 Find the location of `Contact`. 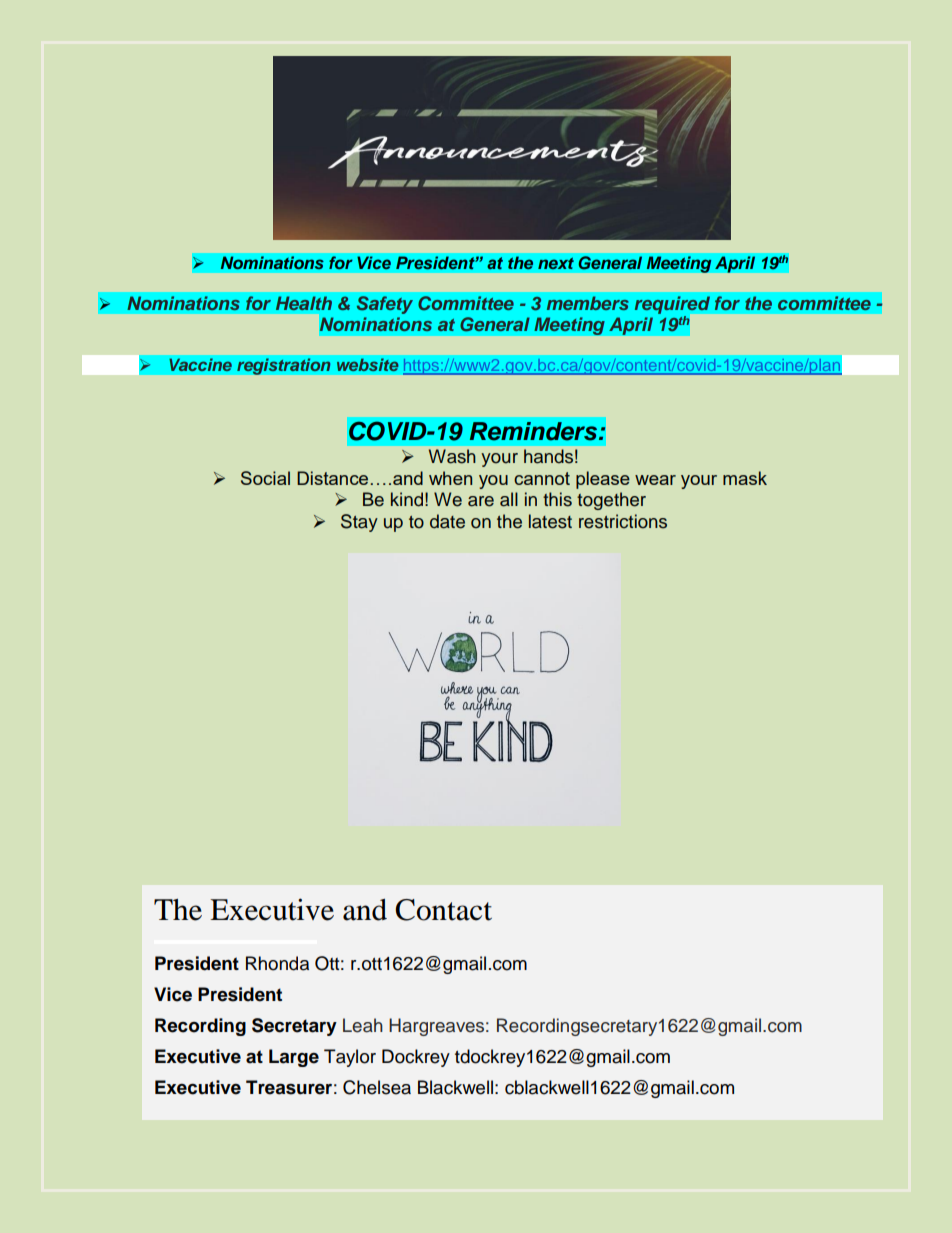

Contact is located at coordinates (443, 910).
